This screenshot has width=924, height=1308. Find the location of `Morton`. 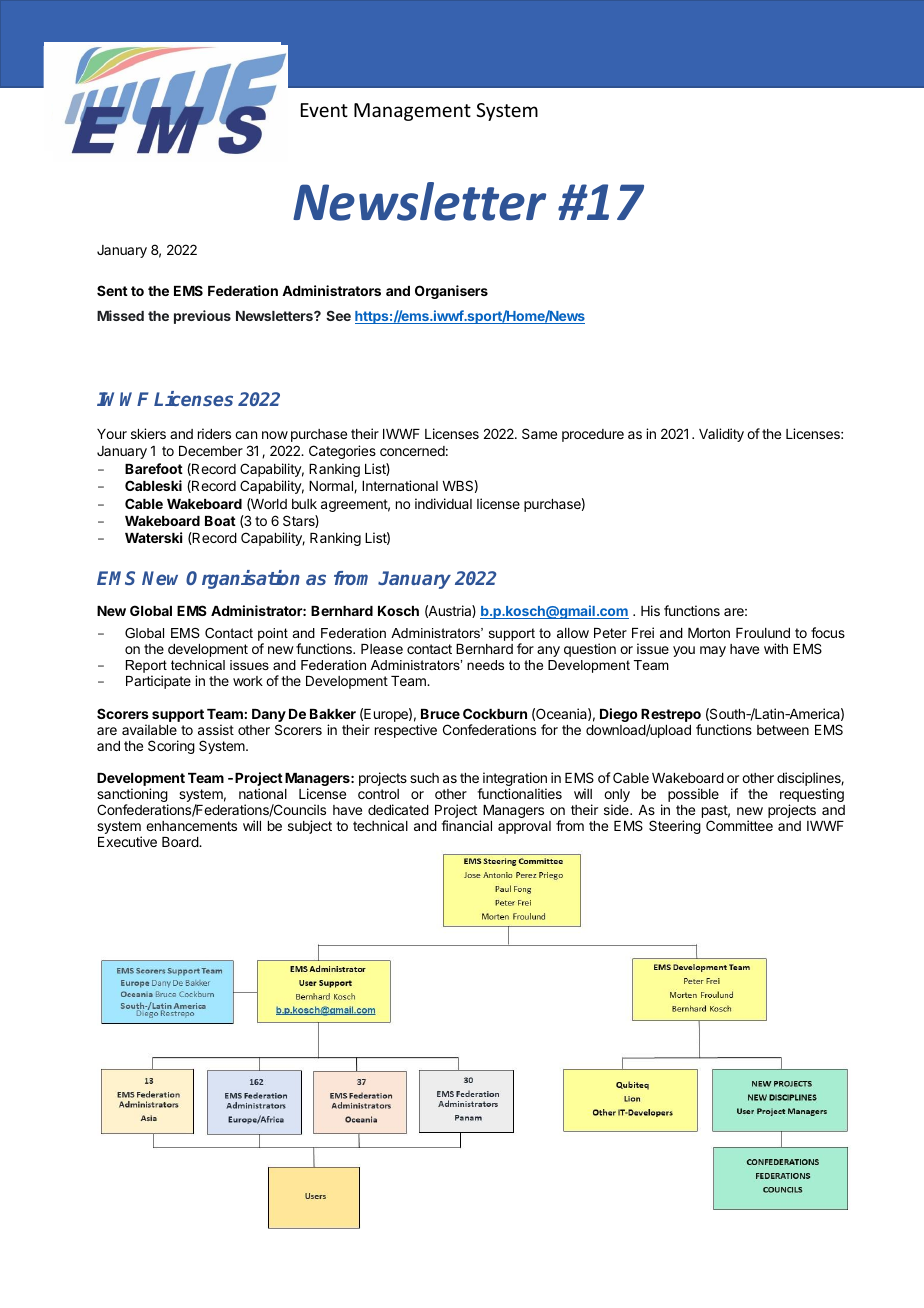

Morton is located at coordinates (709, 633).
